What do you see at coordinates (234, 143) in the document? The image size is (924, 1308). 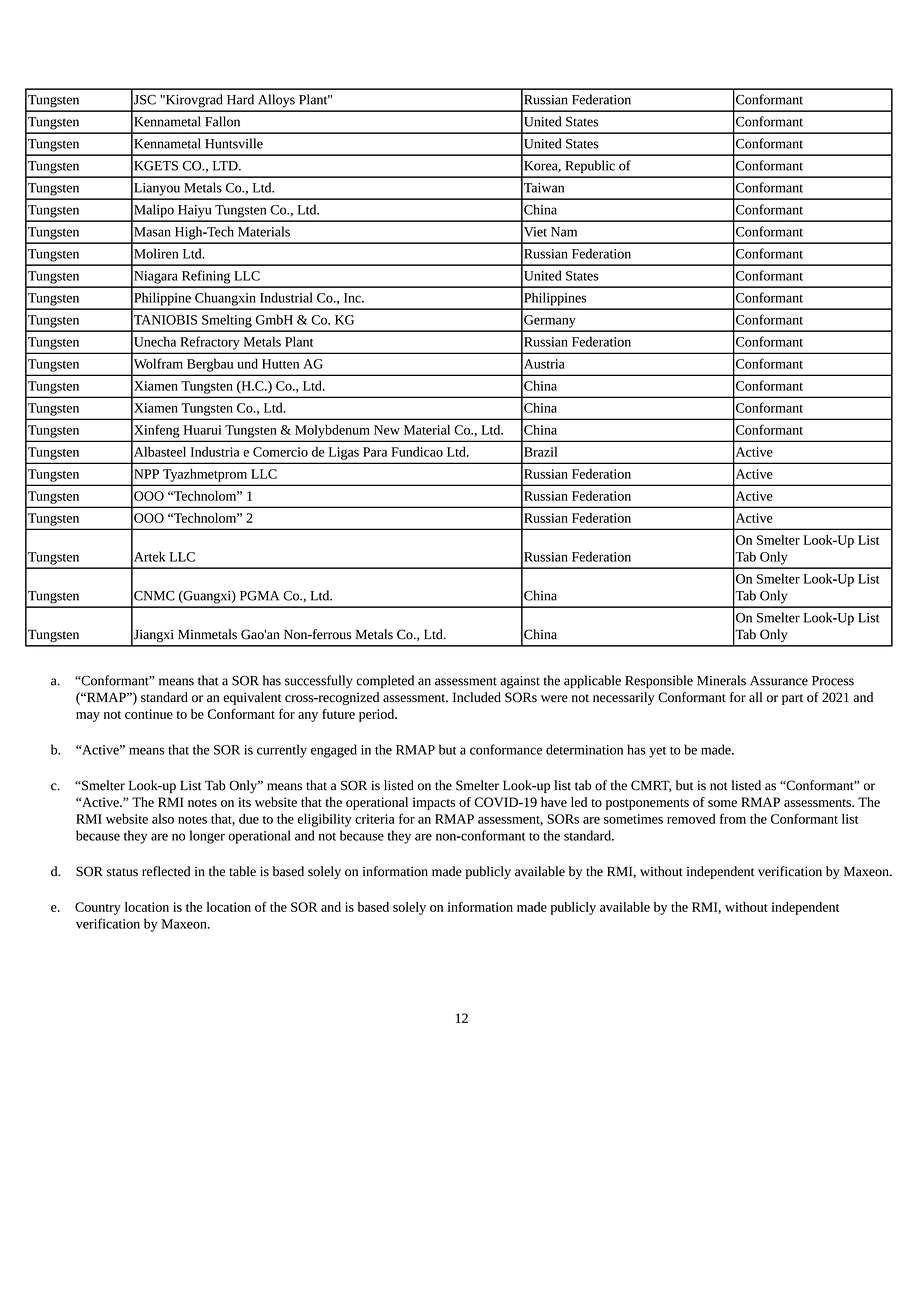 I see `Huntsville` at bounding box center [234, 143].
